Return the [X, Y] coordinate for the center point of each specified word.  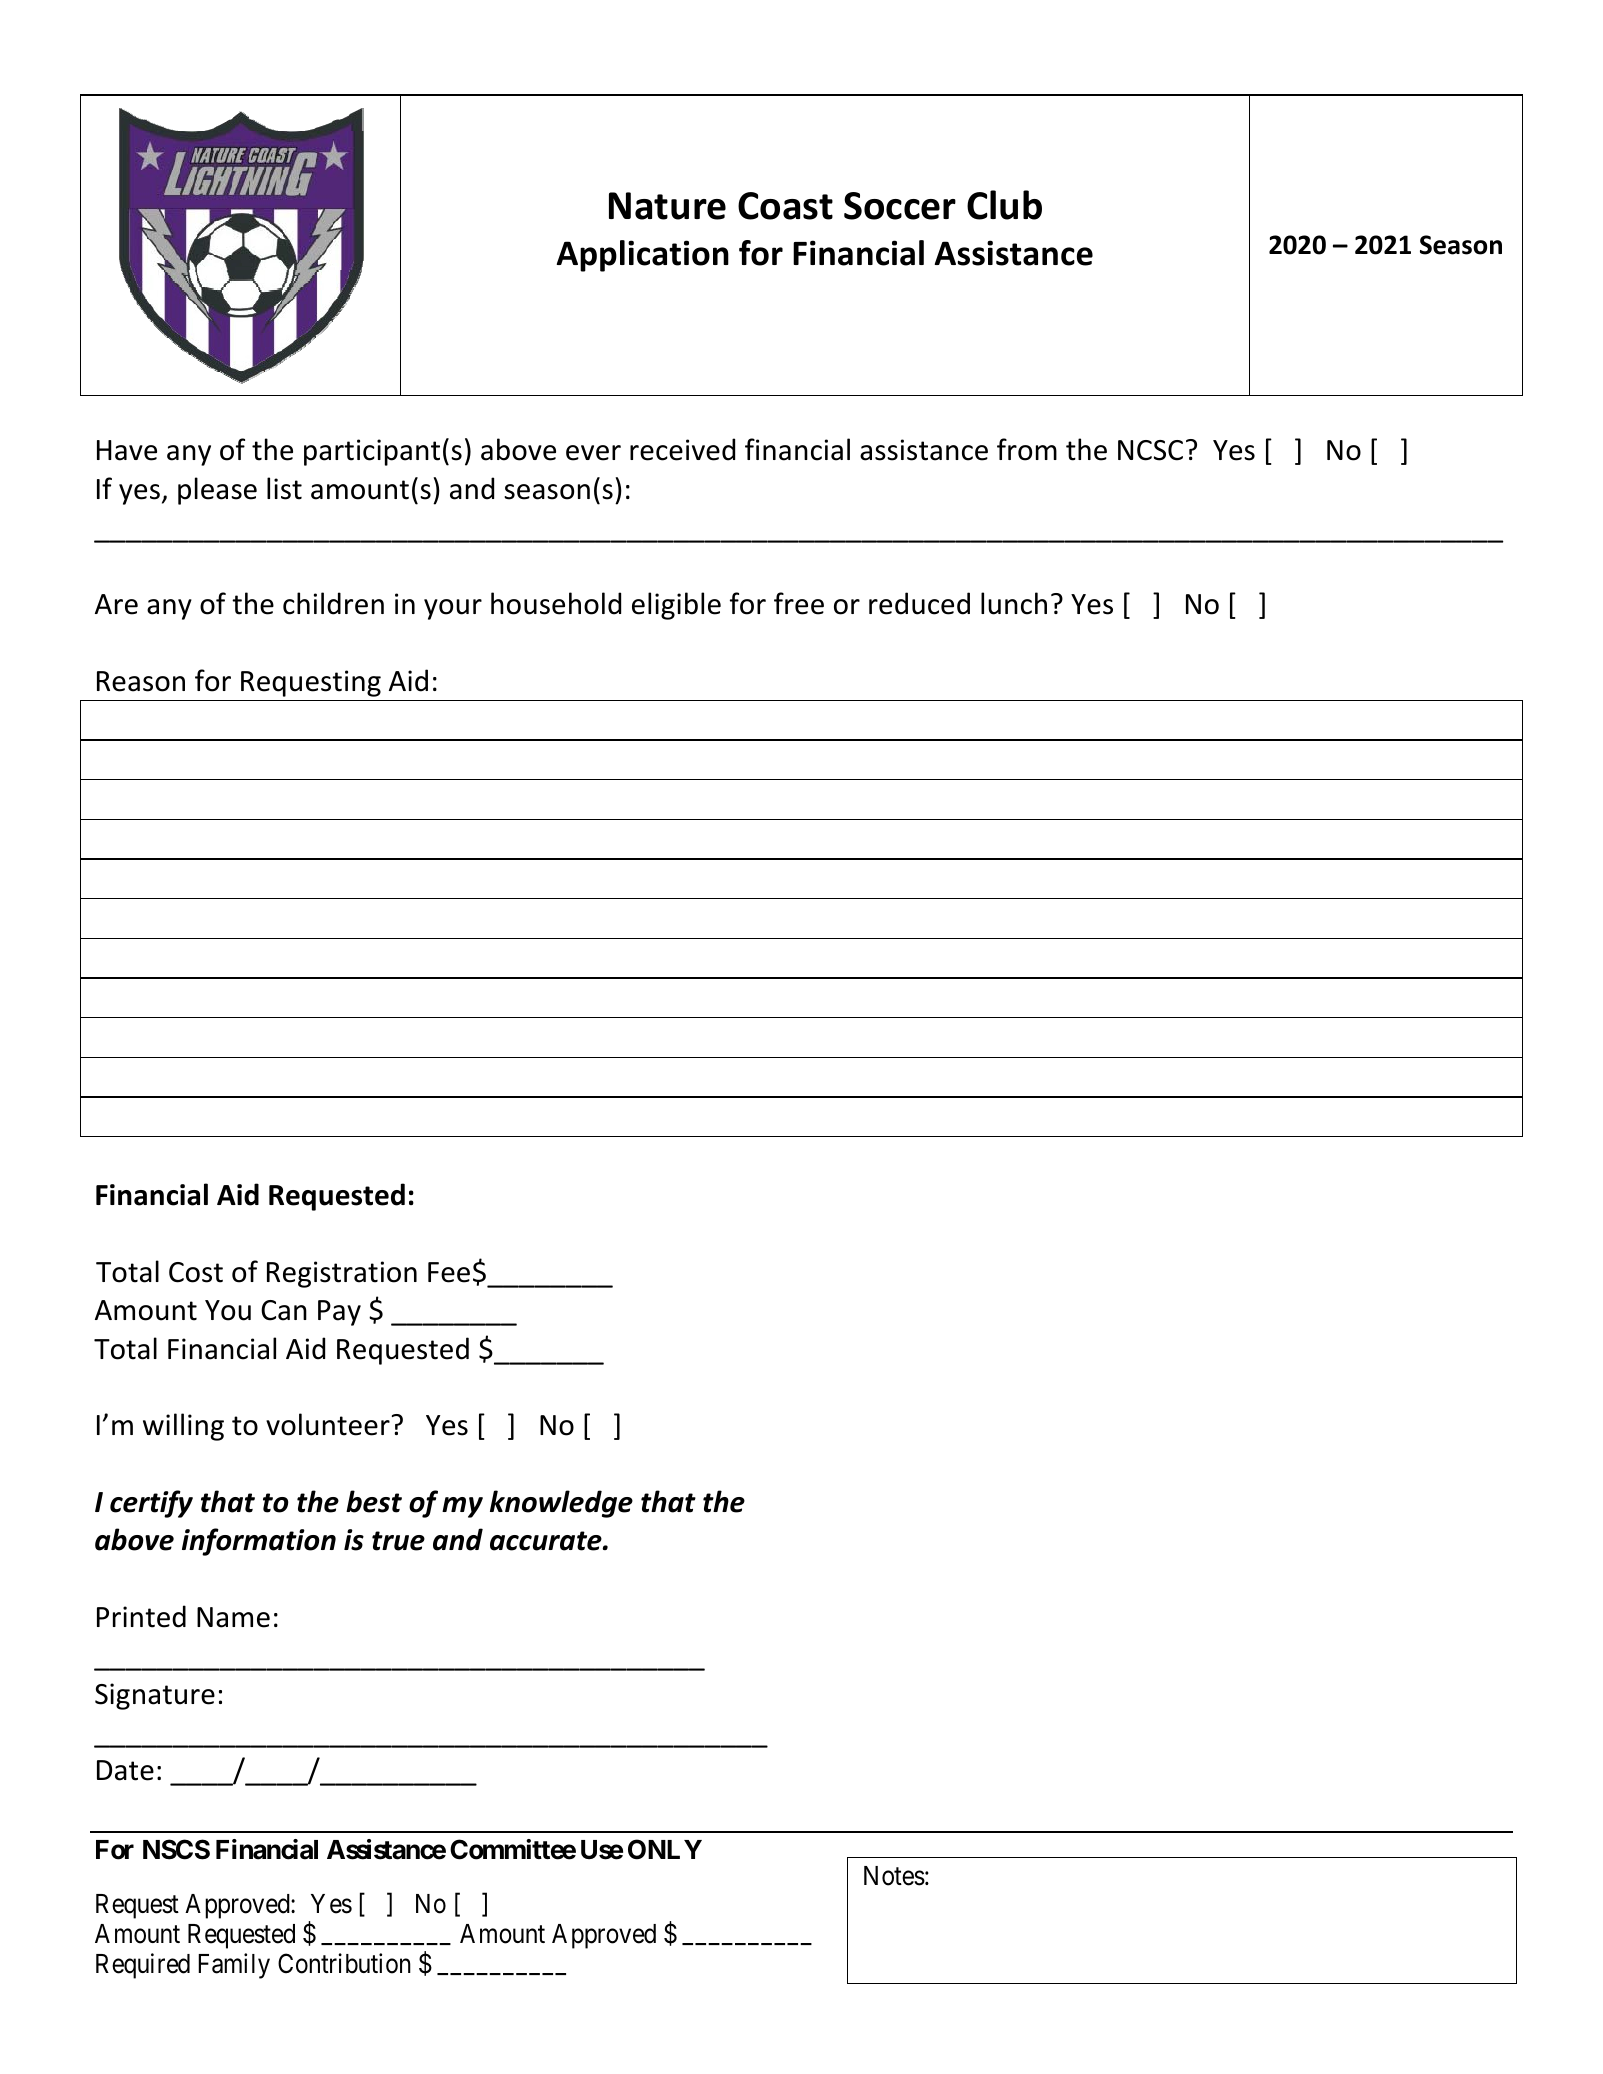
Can [284, 1310]
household [556, 603]
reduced [919, 603]
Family [234, 1966]
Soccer [900, 206]
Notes [894, 1876]
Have [127, 450]
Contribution [344, 1963]
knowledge [561, 1504]
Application [642, 256]
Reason [141, 681]
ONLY [665, 1849]
